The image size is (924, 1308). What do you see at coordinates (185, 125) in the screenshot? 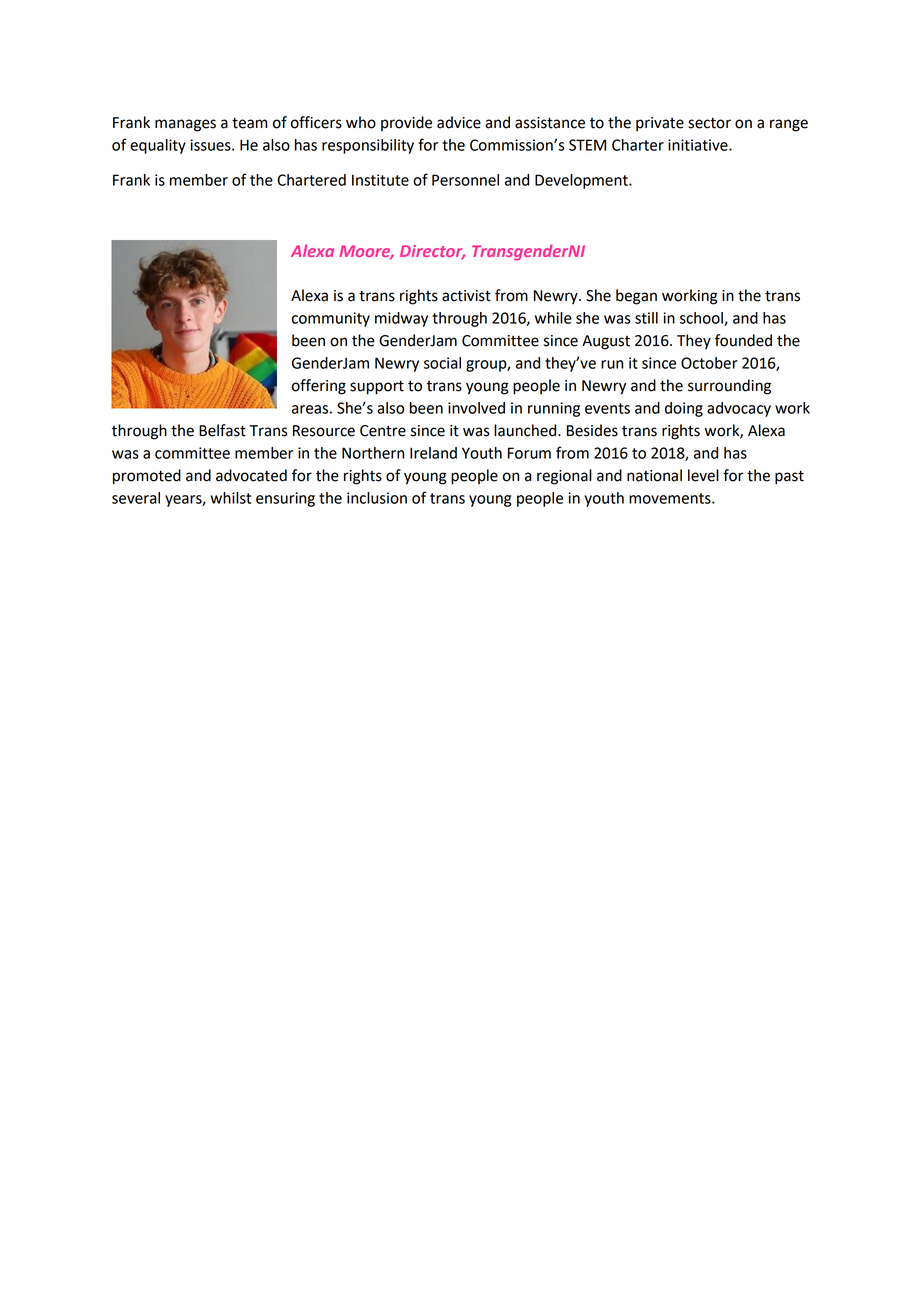
I see `manages` at bounding box center [185, 125].
